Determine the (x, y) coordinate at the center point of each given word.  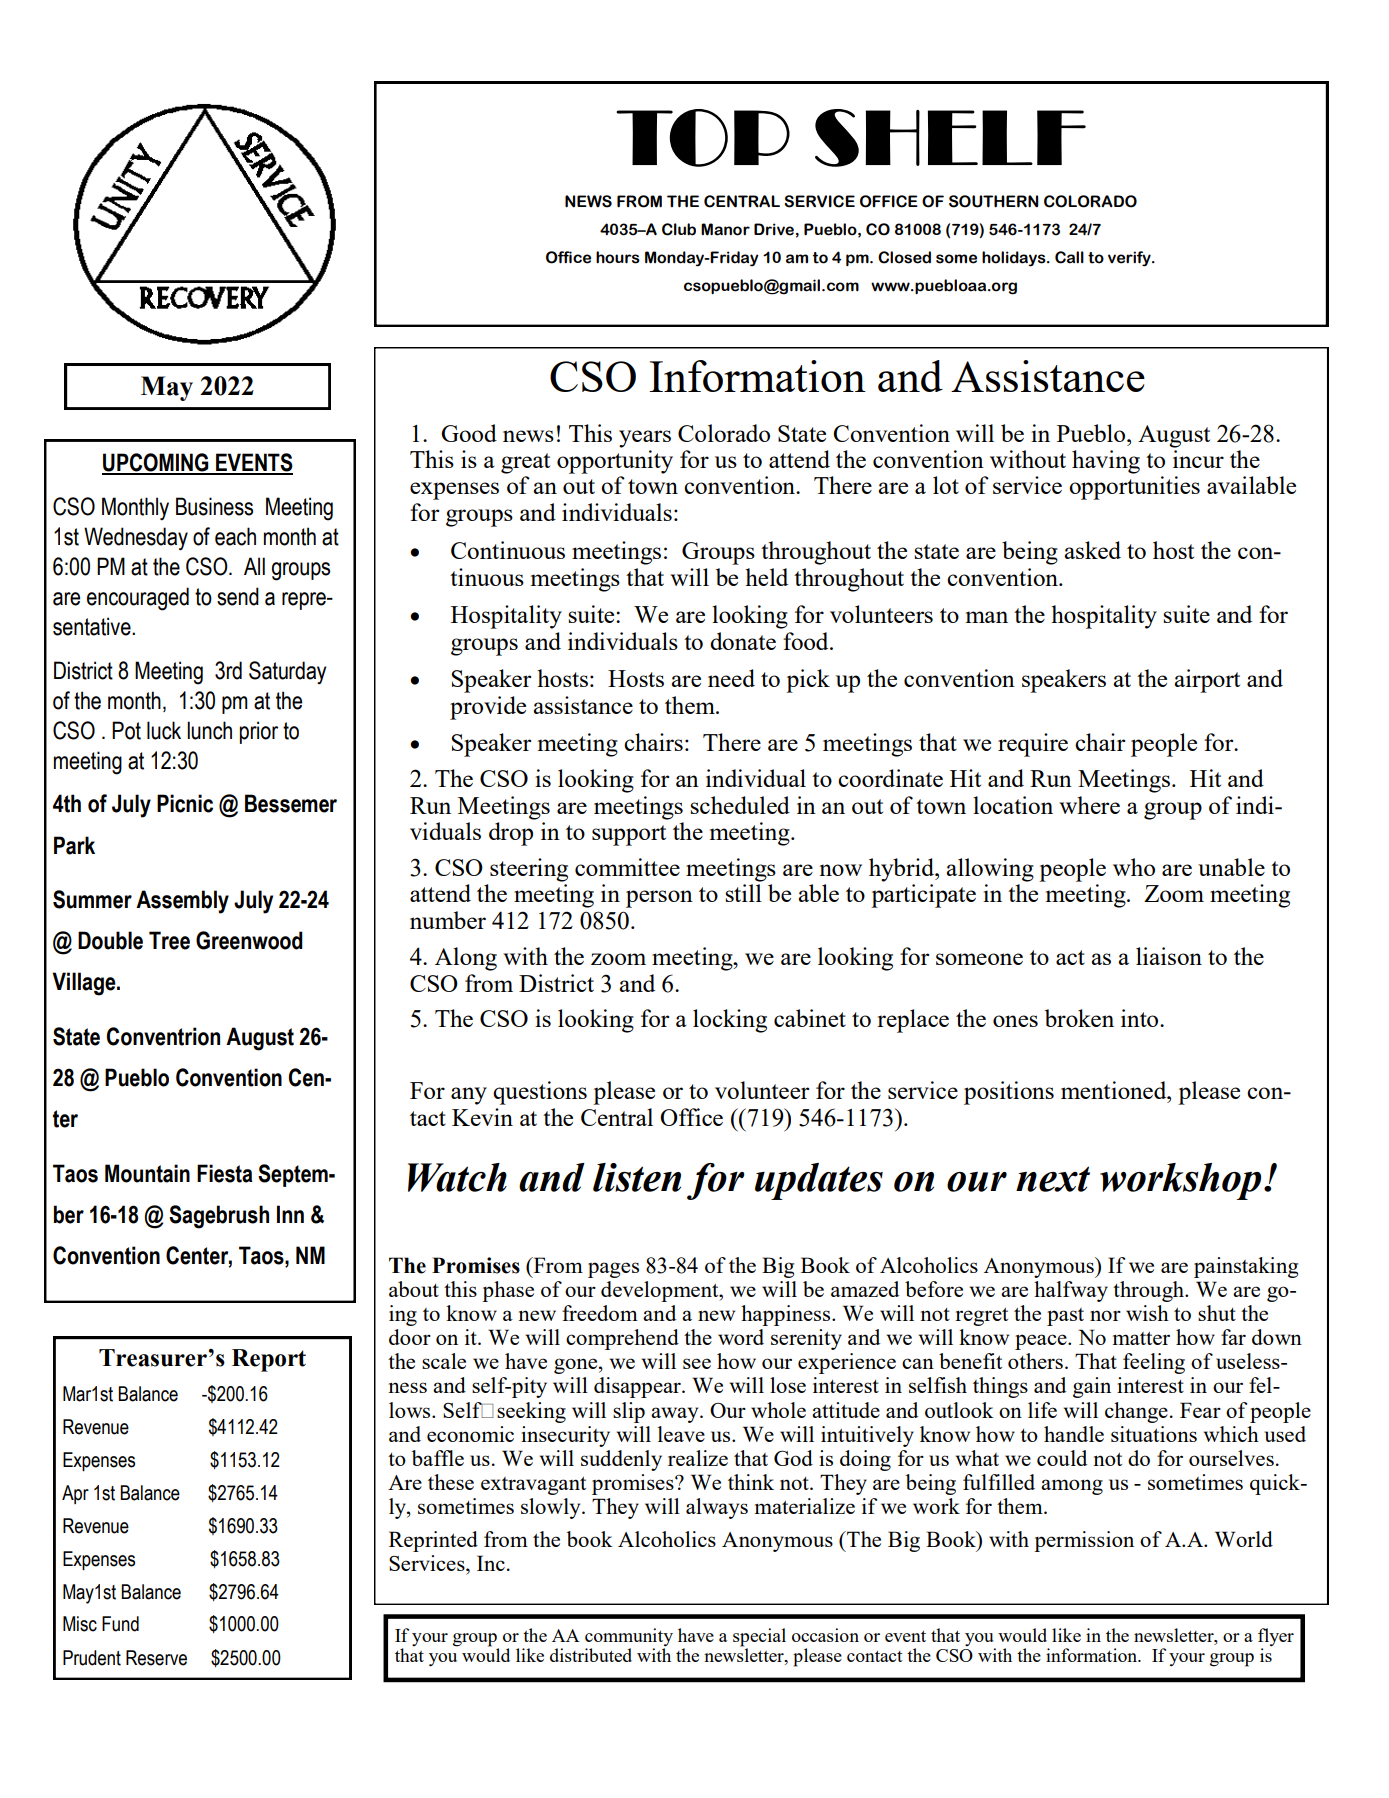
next (1053, 1179)
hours (618, 257)
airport (1207, 681)
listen (637, 1177)
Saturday (287, 672)
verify (1130, 259)
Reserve (156, 1658)
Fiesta (225, 1173)
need (731, 678)
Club (679, 229)
